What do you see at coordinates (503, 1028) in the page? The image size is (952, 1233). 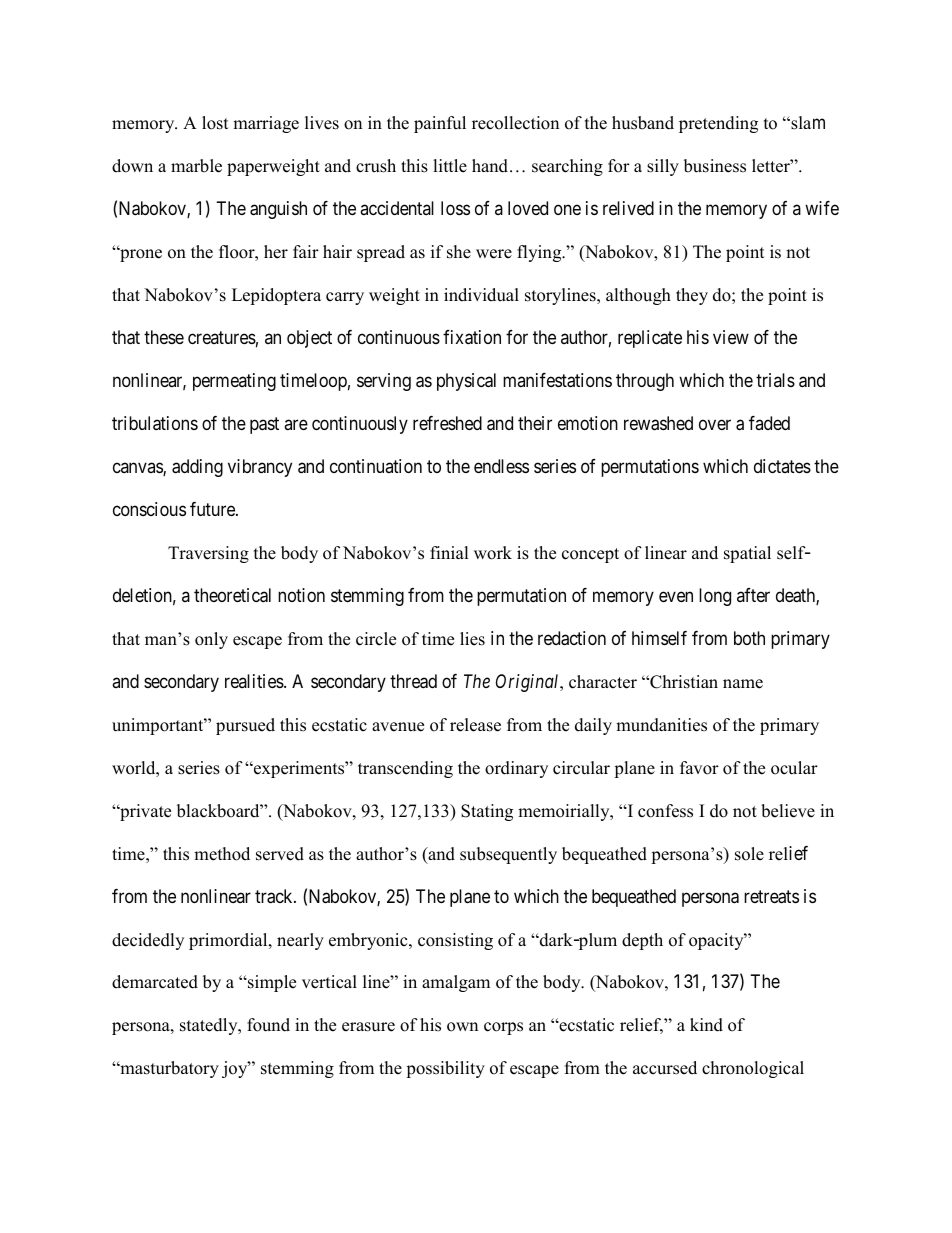 I see `corps` at bounding box center [503, 1028].
